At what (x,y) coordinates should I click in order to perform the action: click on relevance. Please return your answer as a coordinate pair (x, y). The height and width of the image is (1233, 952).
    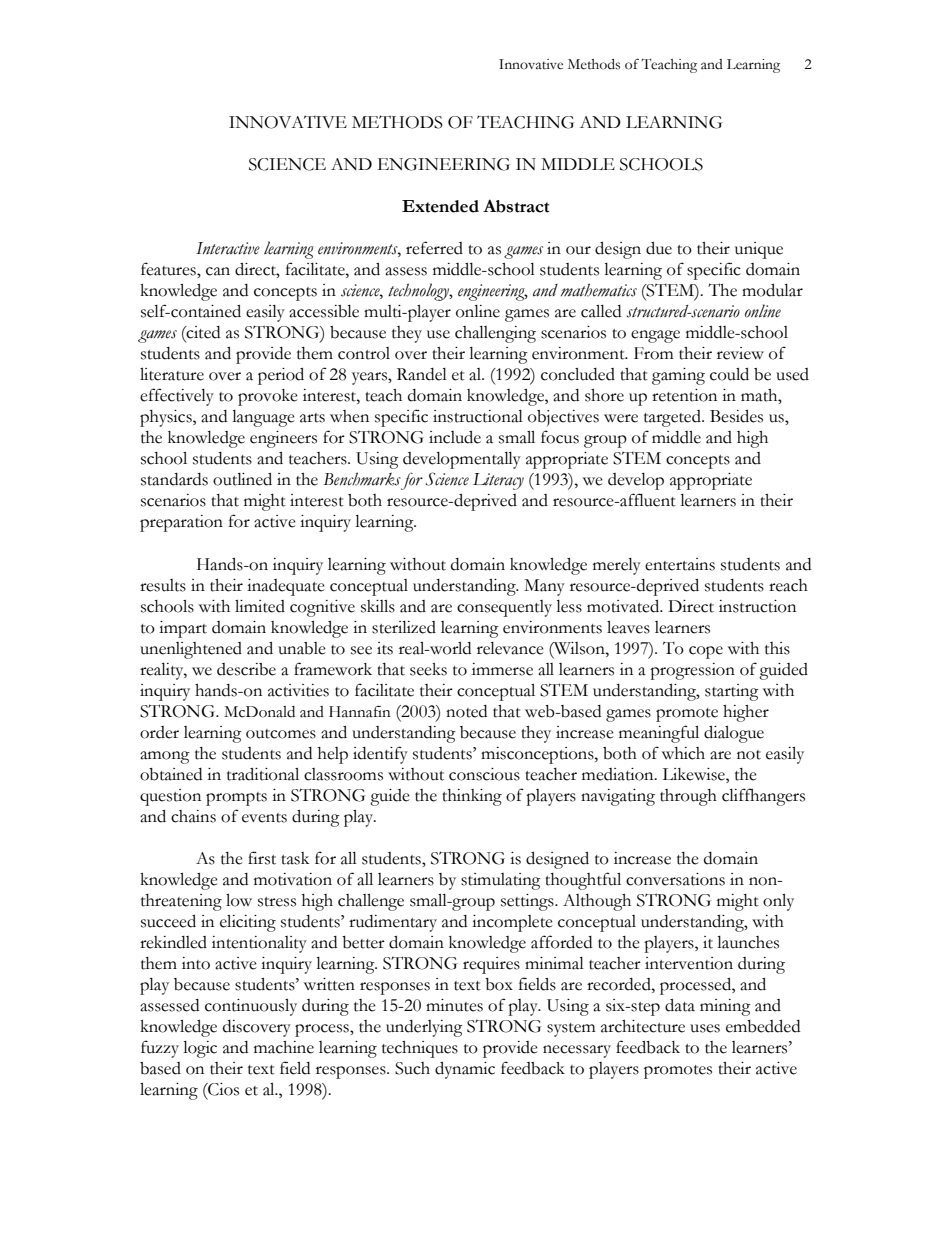
    Looking at the image, I should click on (510, 648).
